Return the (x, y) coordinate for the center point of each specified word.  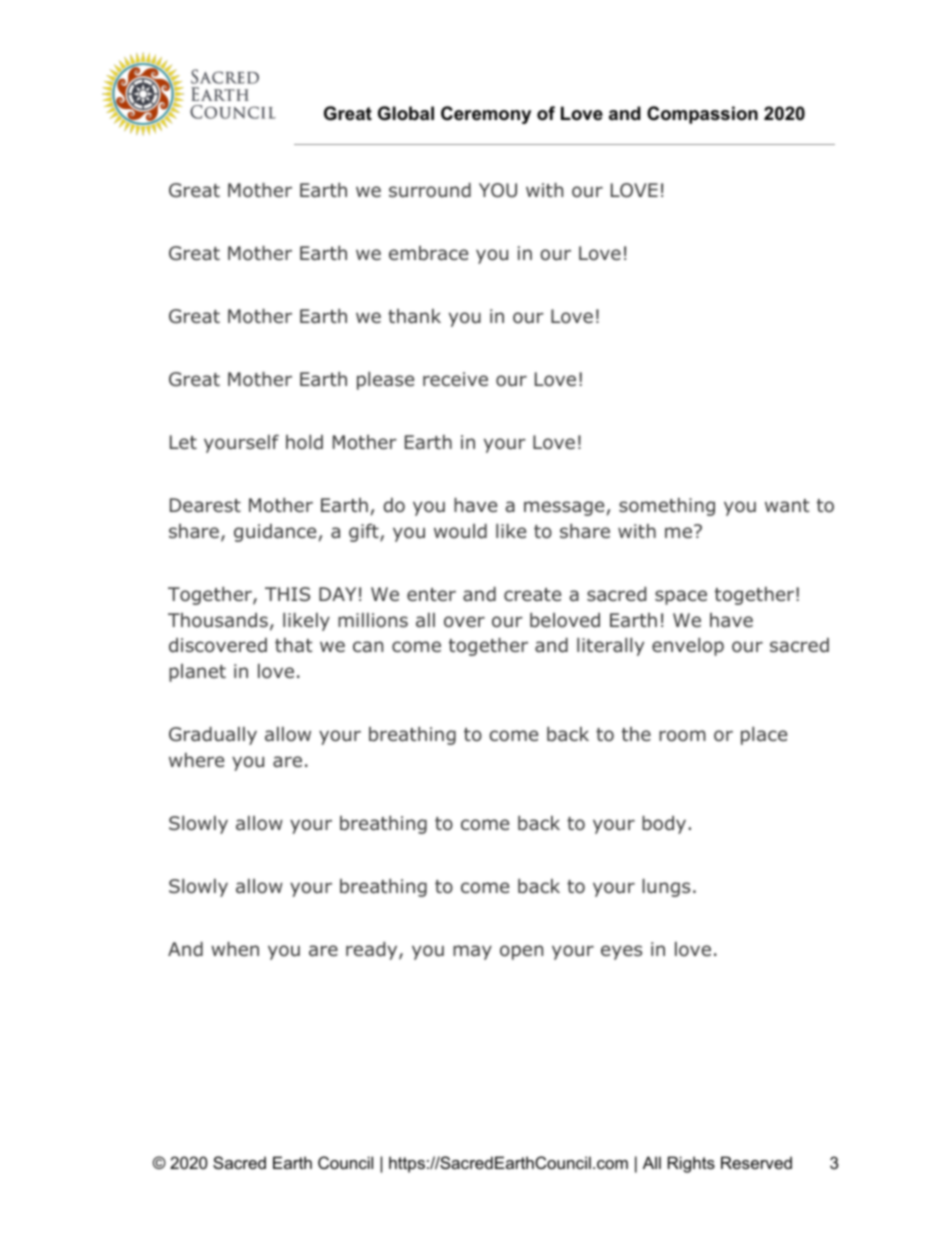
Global (406, 113)
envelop (688, 647)
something (667, 507)
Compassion (702, 115)
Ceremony (486, 115)
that (293, 645)
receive (455, 379)
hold (304, 442)
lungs (666, 888)
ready (373, 951)
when (235, 949)
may (472, 952)
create (532, 594)
